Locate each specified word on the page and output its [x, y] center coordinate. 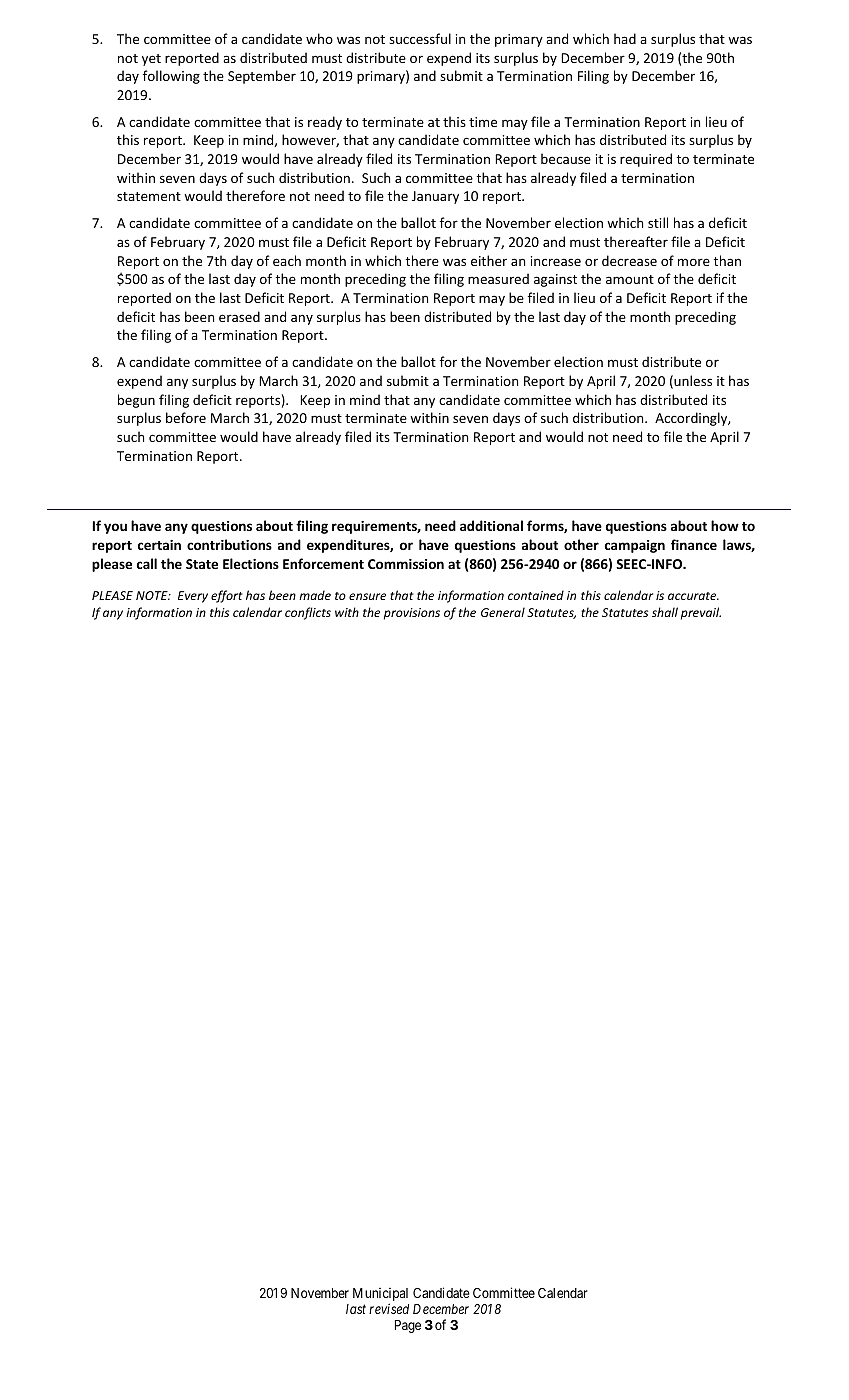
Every [193, 597]
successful [420, 38]
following [171, 77]
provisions [412, 614]
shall [665, 612]
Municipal [380, 1296]
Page [408, 1326]
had [625, 38]
